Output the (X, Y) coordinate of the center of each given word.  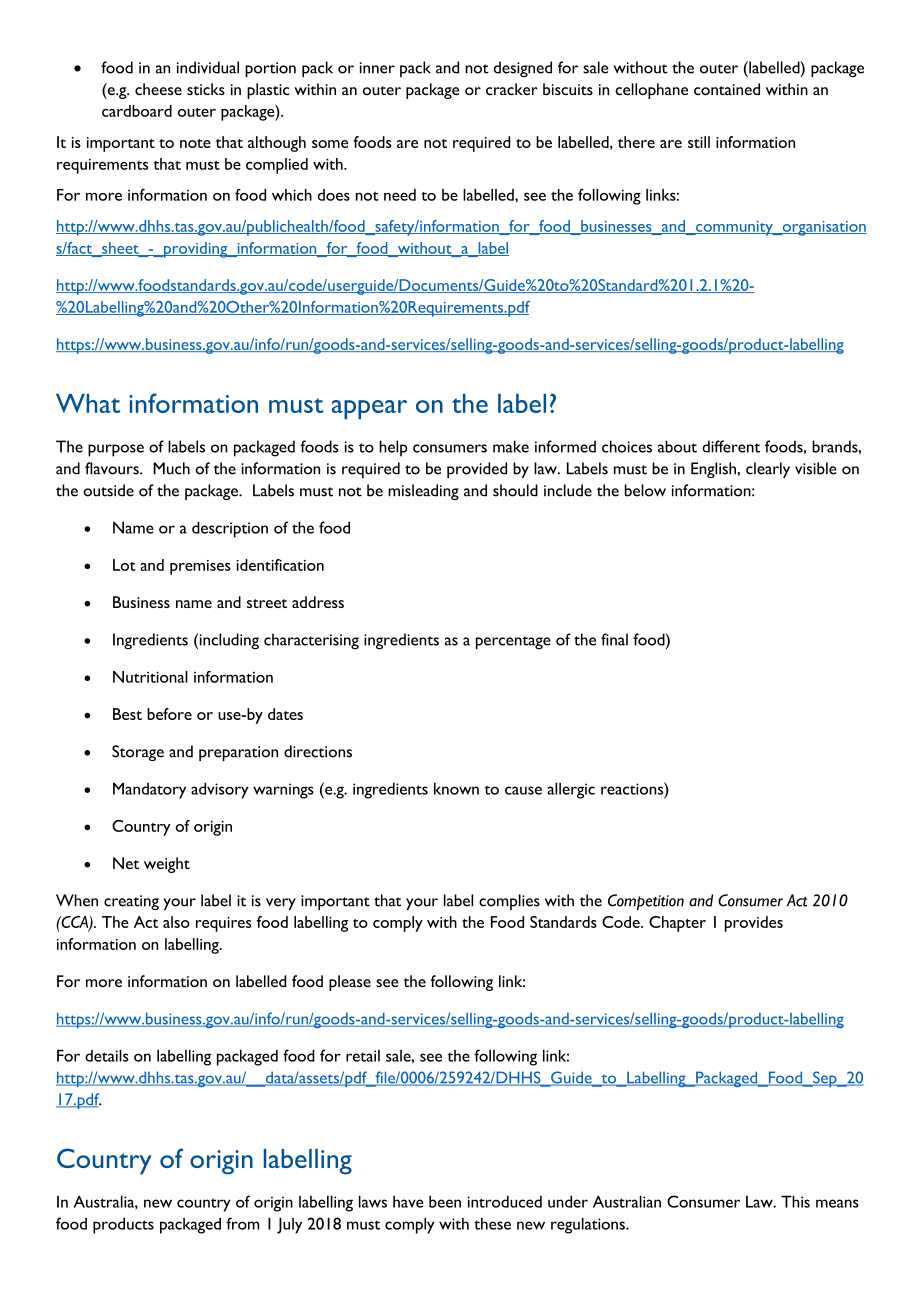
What (88, 403)
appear (369, 409)
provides (754, 924)
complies (509, 902)
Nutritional (150, 677)
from (243, 1223)
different (731, 446)
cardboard (137, 111)
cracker (512, 89)
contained (727, 89)
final (614, 639)
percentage (513, 643)
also (176, 922)
